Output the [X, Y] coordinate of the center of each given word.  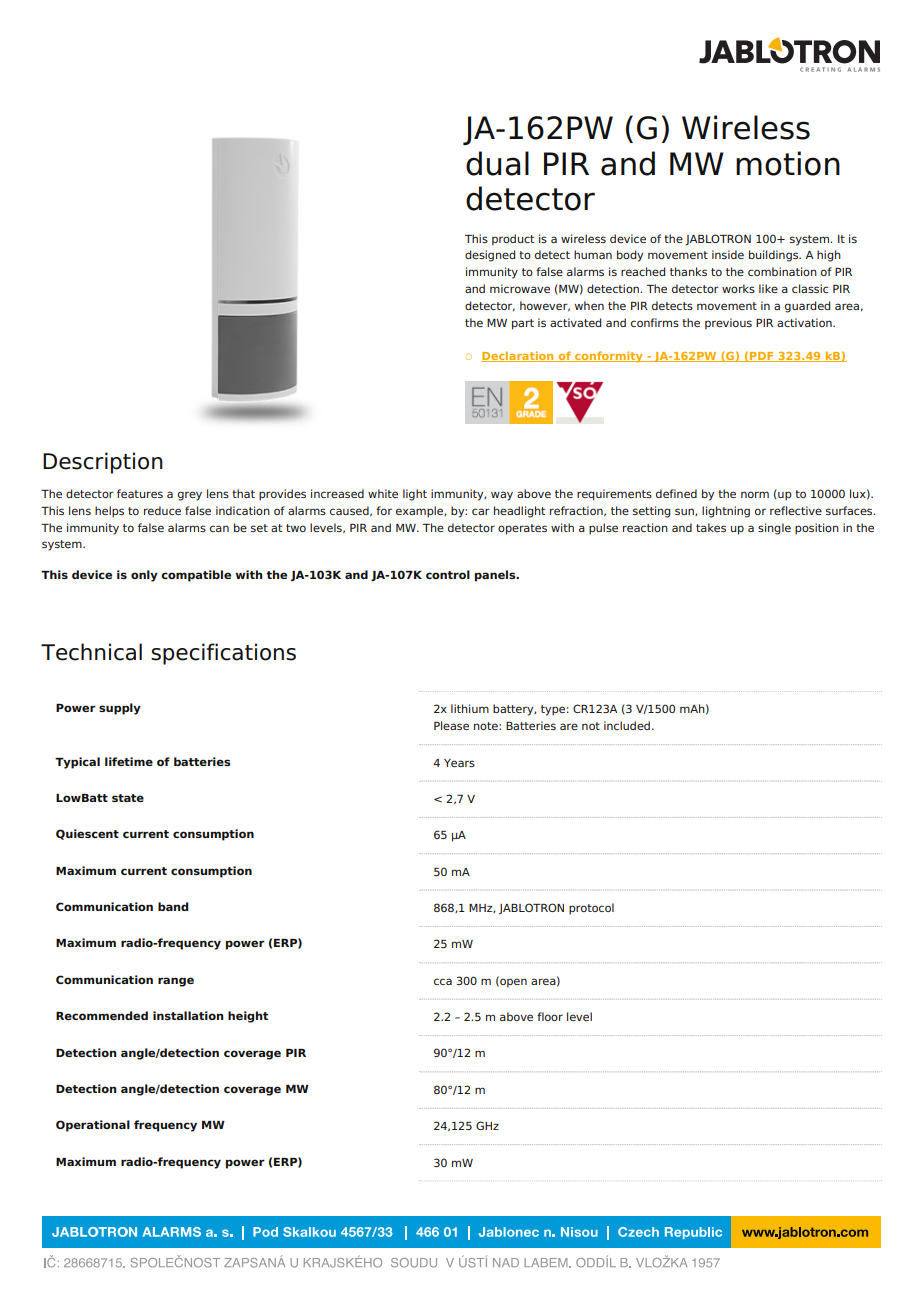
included [627, 725]
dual [497, 163]
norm [755, 494]
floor [550, 1016]
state [128, 798]
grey [190, 496]
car [481, 511]
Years [459, 763]
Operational [93, 1126]
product [513, 240]
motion [788, 163]
